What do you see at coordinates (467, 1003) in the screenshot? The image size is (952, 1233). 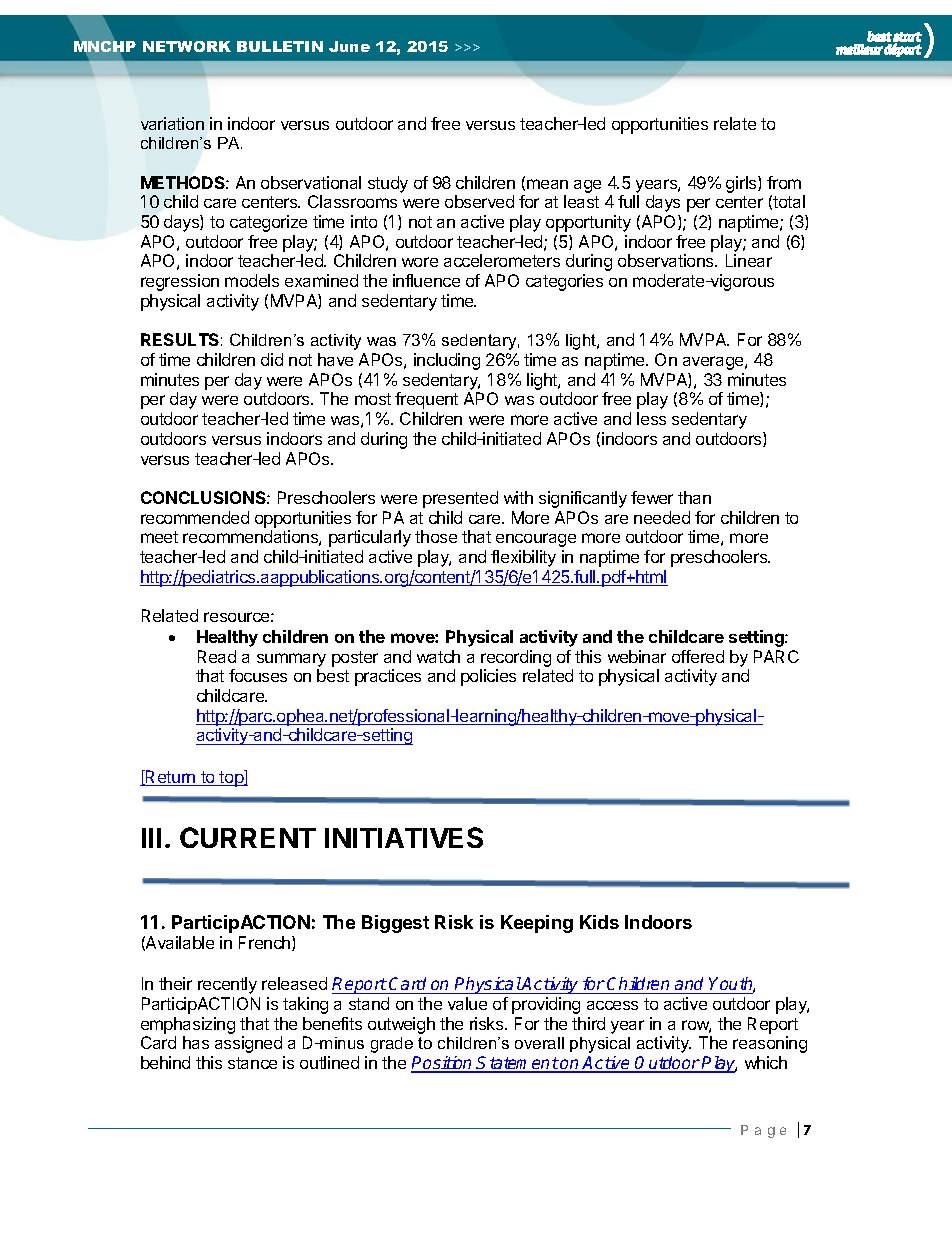 I see `value` at bounding box center [467, 1003].
